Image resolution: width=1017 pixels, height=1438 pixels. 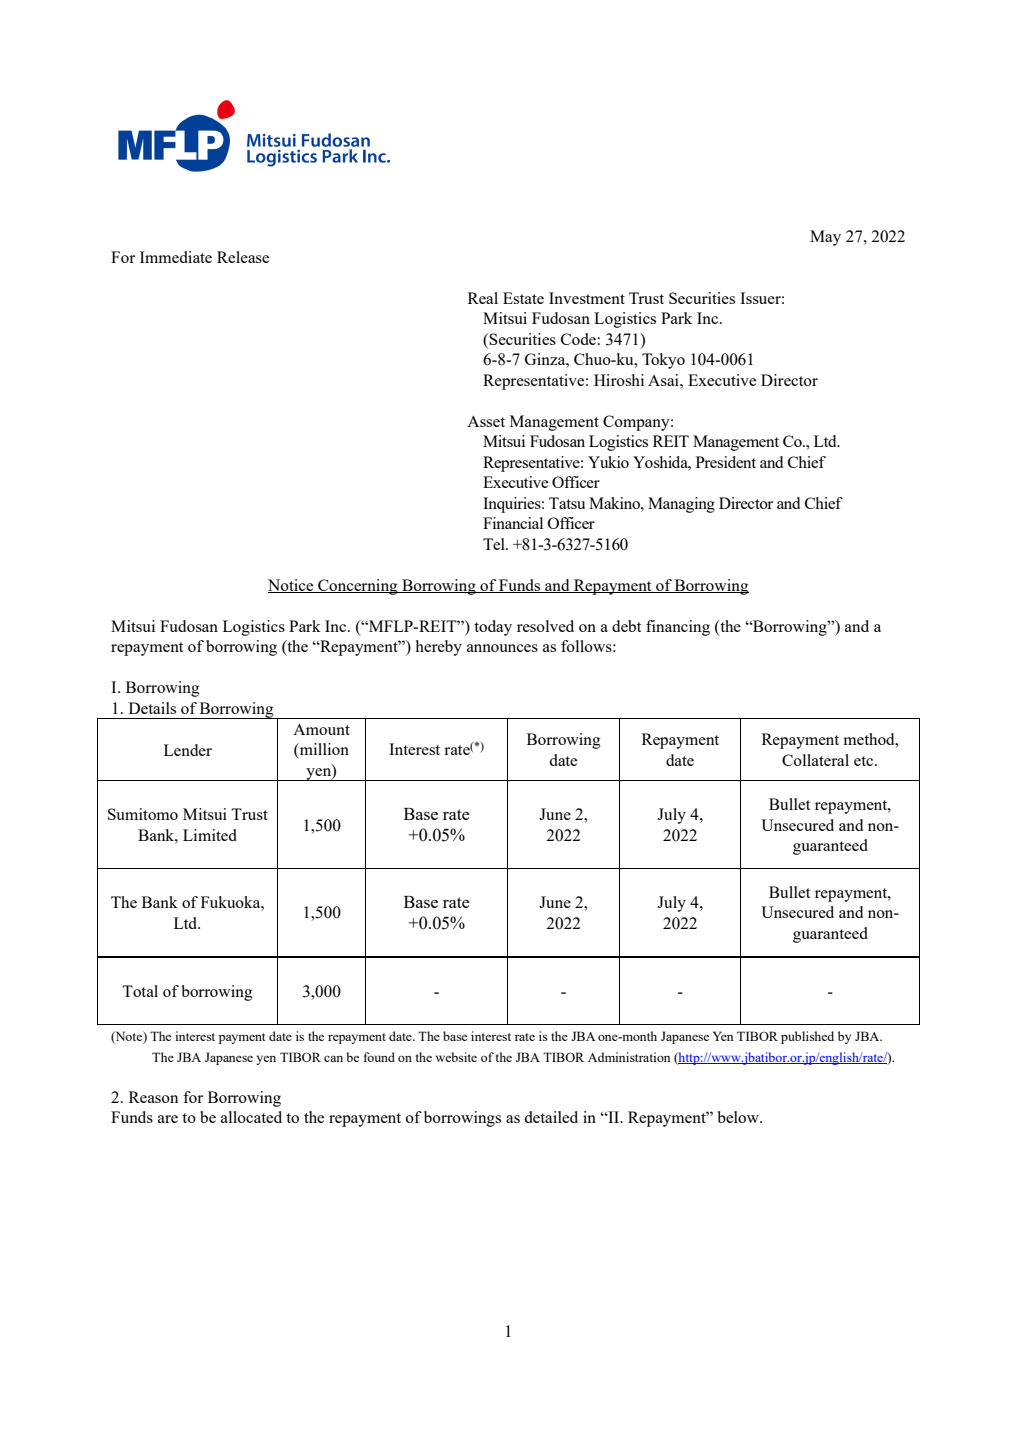 I want to click on financing, so click(x=678, y=628).
